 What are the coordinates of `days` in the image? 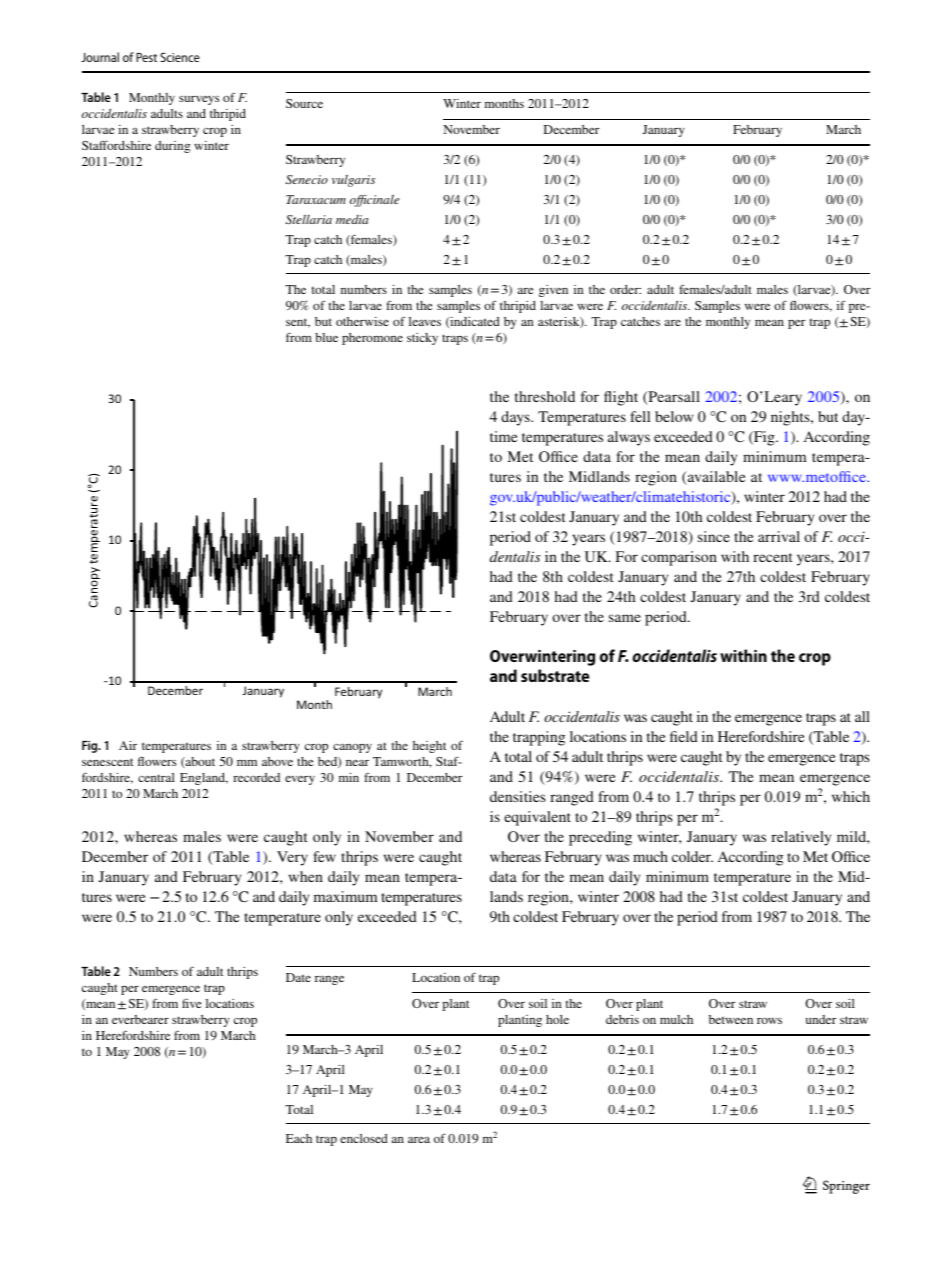 It's located at (516, 418).
